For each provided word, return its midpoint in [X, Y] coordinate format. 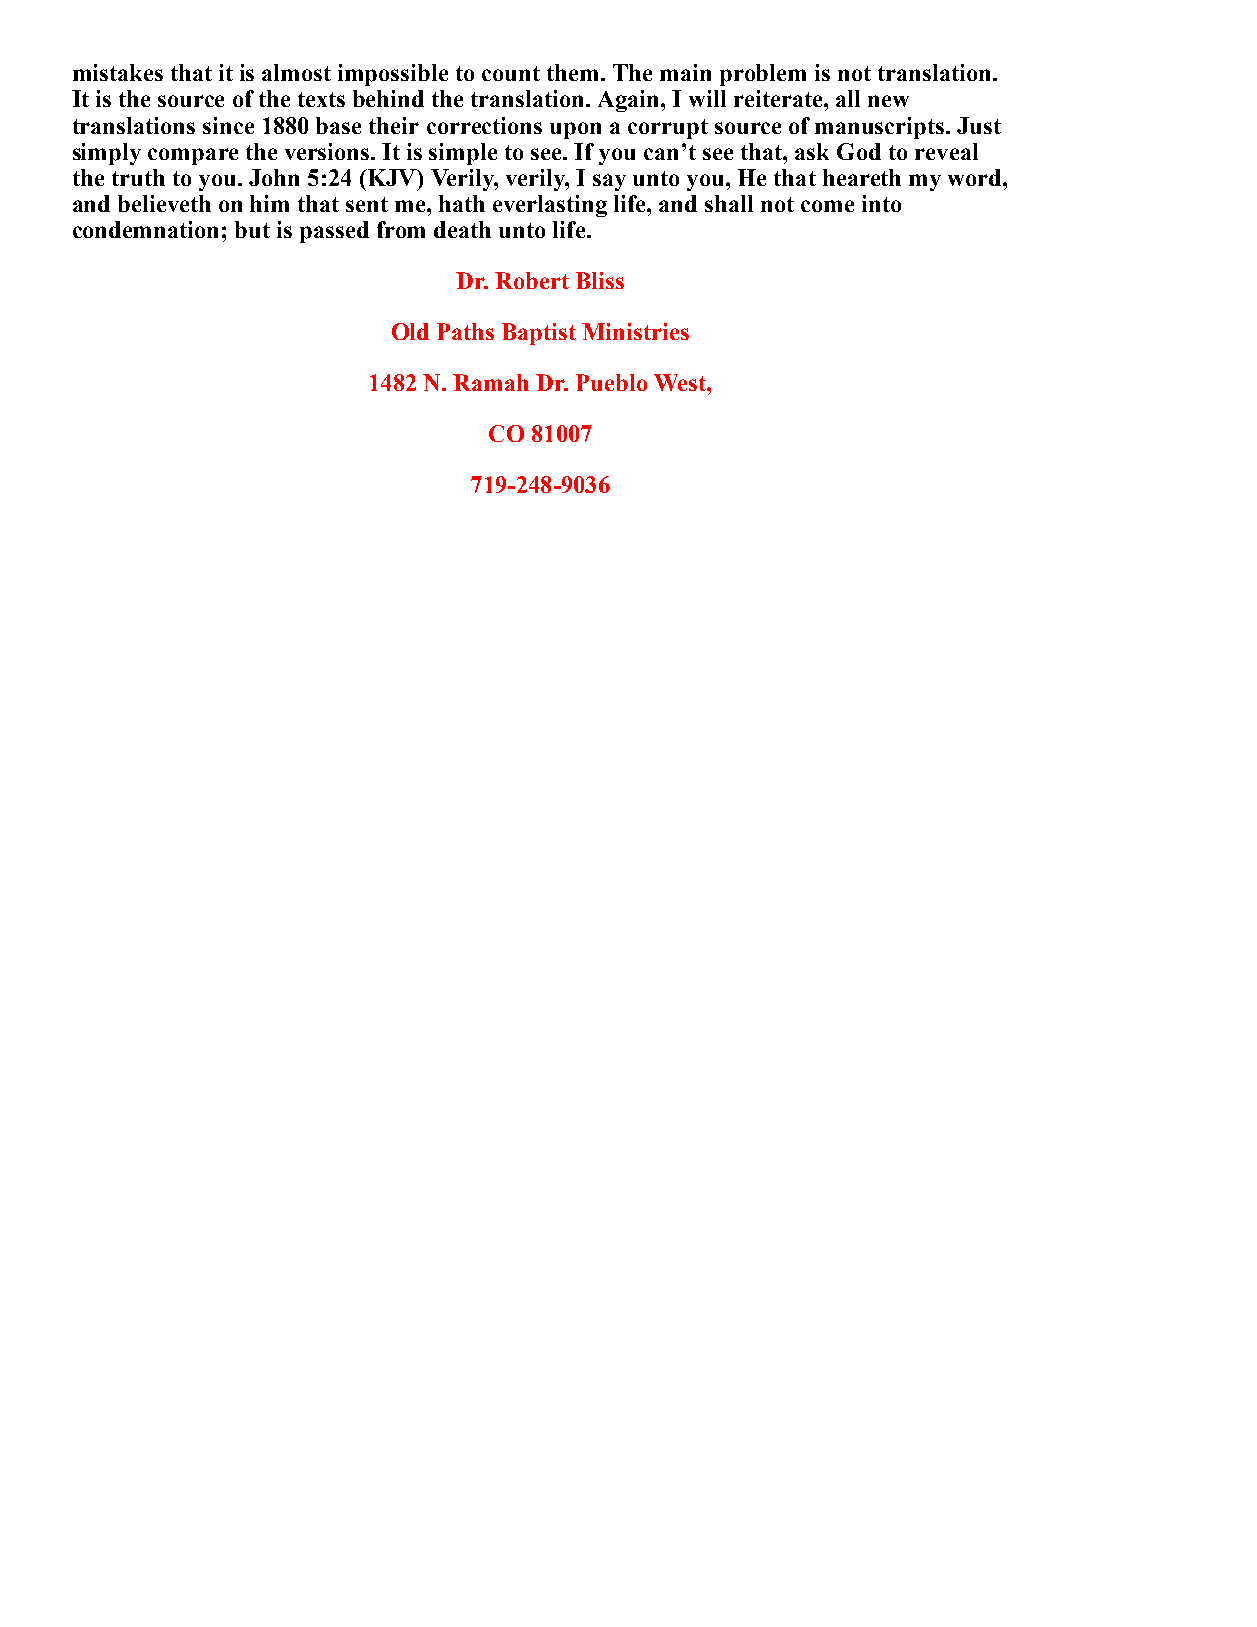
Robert [532, 280]
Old [410, 331]
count [511, 73]
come [827, 206]
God [859, 151]
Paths [465, 331]
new [888, 101]
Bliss [600, 280]
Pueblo [611, 382]
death [462, 229]
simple [463, 154]
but [252, 229]
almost [296, 72]
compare [193, 156]
